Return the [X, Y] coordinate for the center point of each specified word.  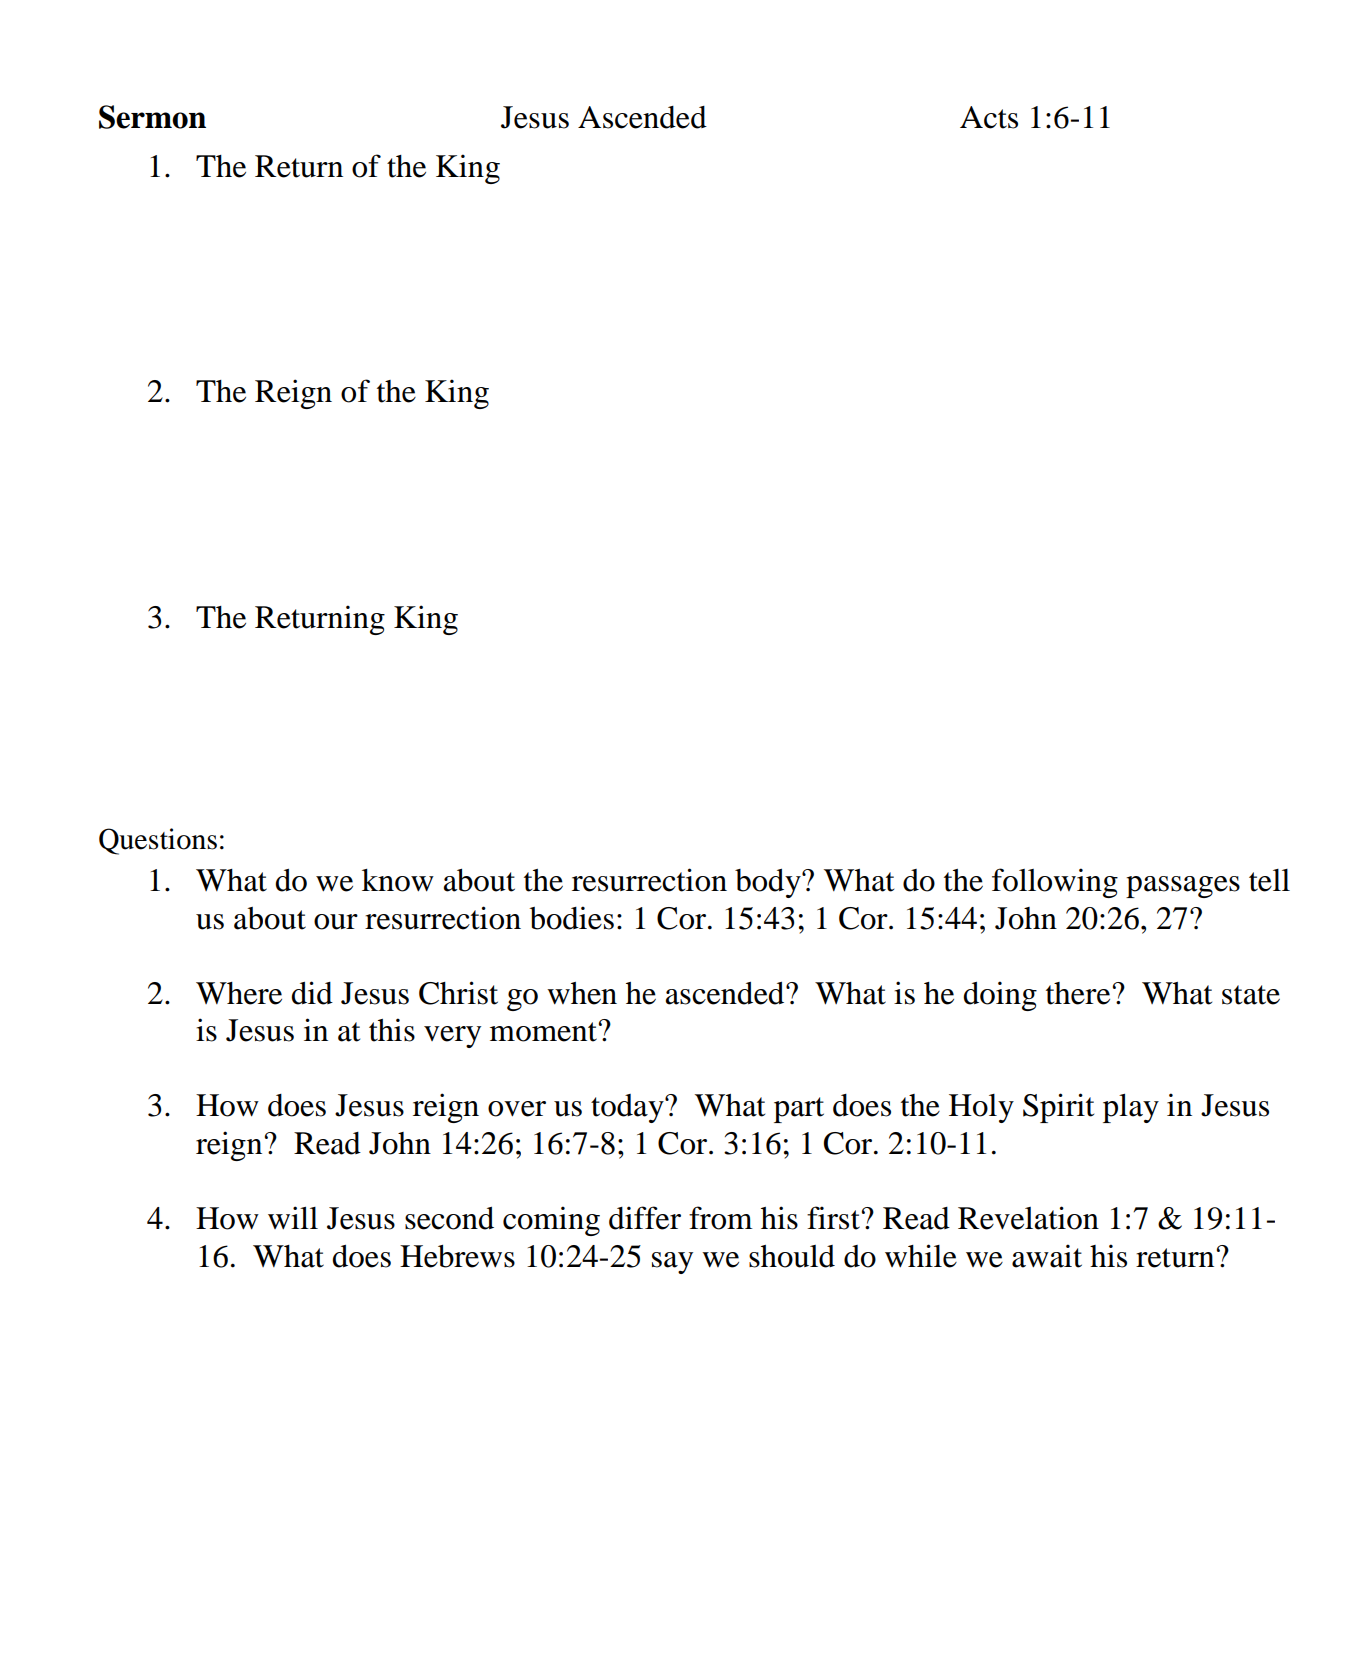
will [293, 1217]
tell [1269, 880]
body [769, 883]
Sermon [152, 117]
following [1055, 883]
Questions [158, 841]
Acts [989, 117]
